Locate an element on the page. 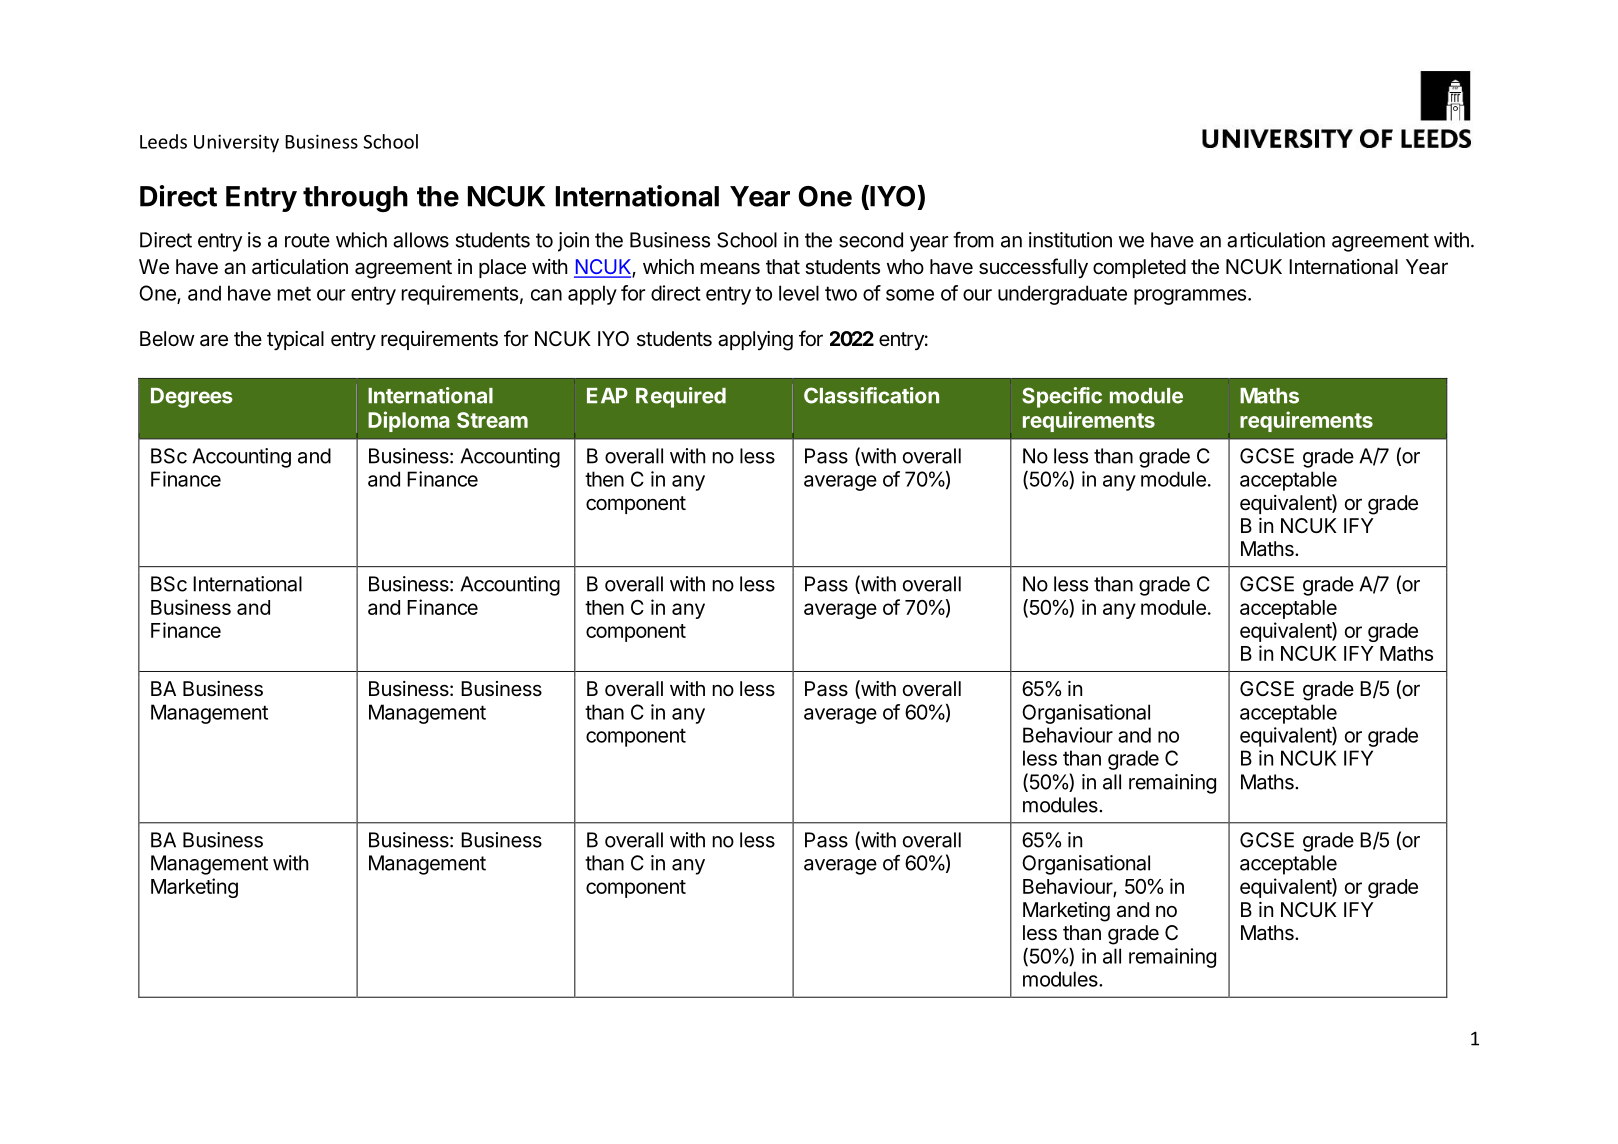 This image has width=1618, height=1144. University is located at coordinates (236, 143).
